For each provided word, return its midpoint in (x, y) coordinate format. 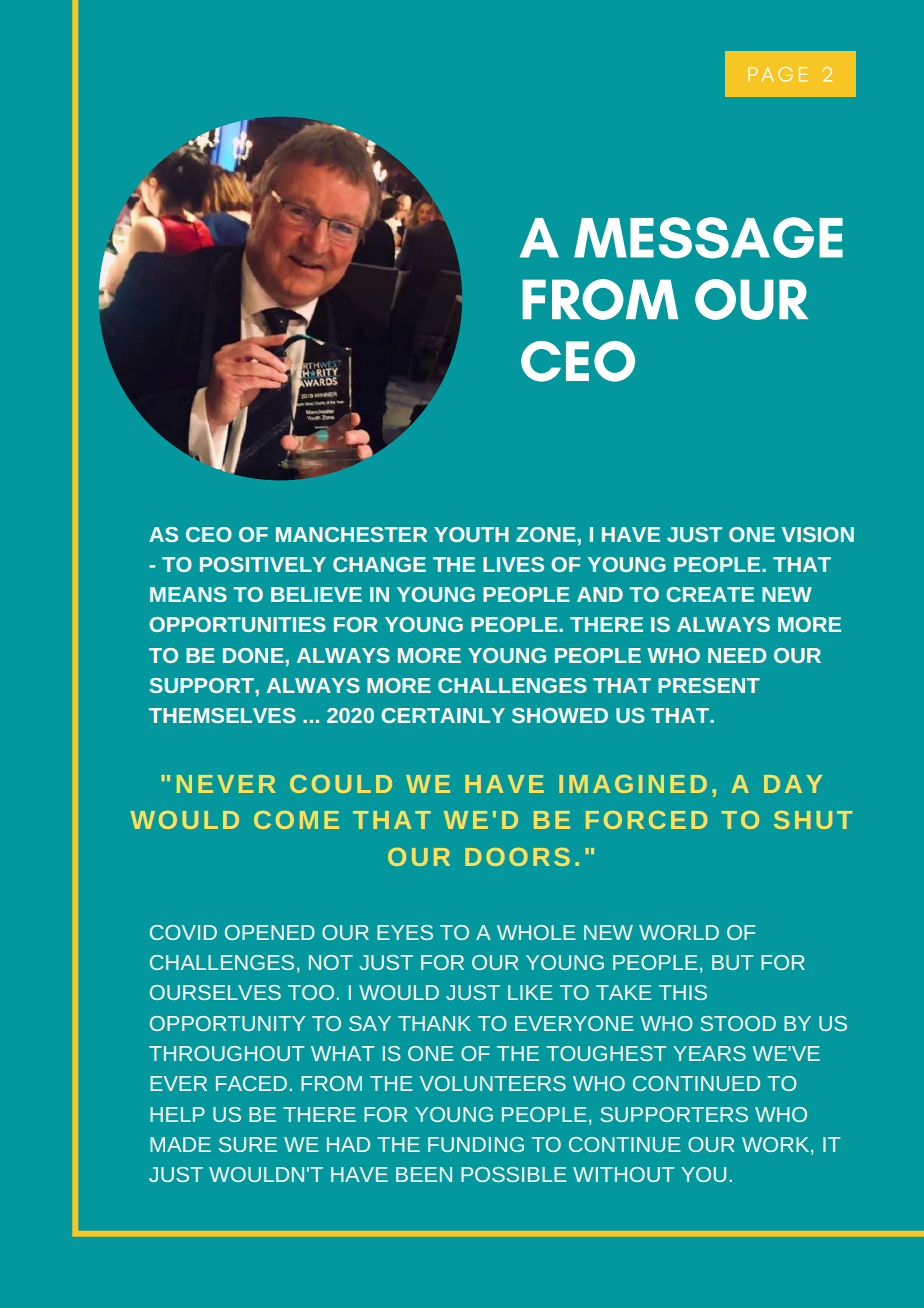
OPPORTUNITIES (237, 624)
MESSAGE (708, 238)
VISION (818, 534)
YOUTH (471, 534)
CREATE (710, 594)
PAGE (778, 74)
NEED (737, 655)
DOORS (518, 857)
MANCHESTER (351, 534)
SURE (248, 1144)
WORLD (679, 932)
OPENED (270, 932)
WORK (777, 1146)
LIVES (513, 564)
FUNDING (476, 1144)
